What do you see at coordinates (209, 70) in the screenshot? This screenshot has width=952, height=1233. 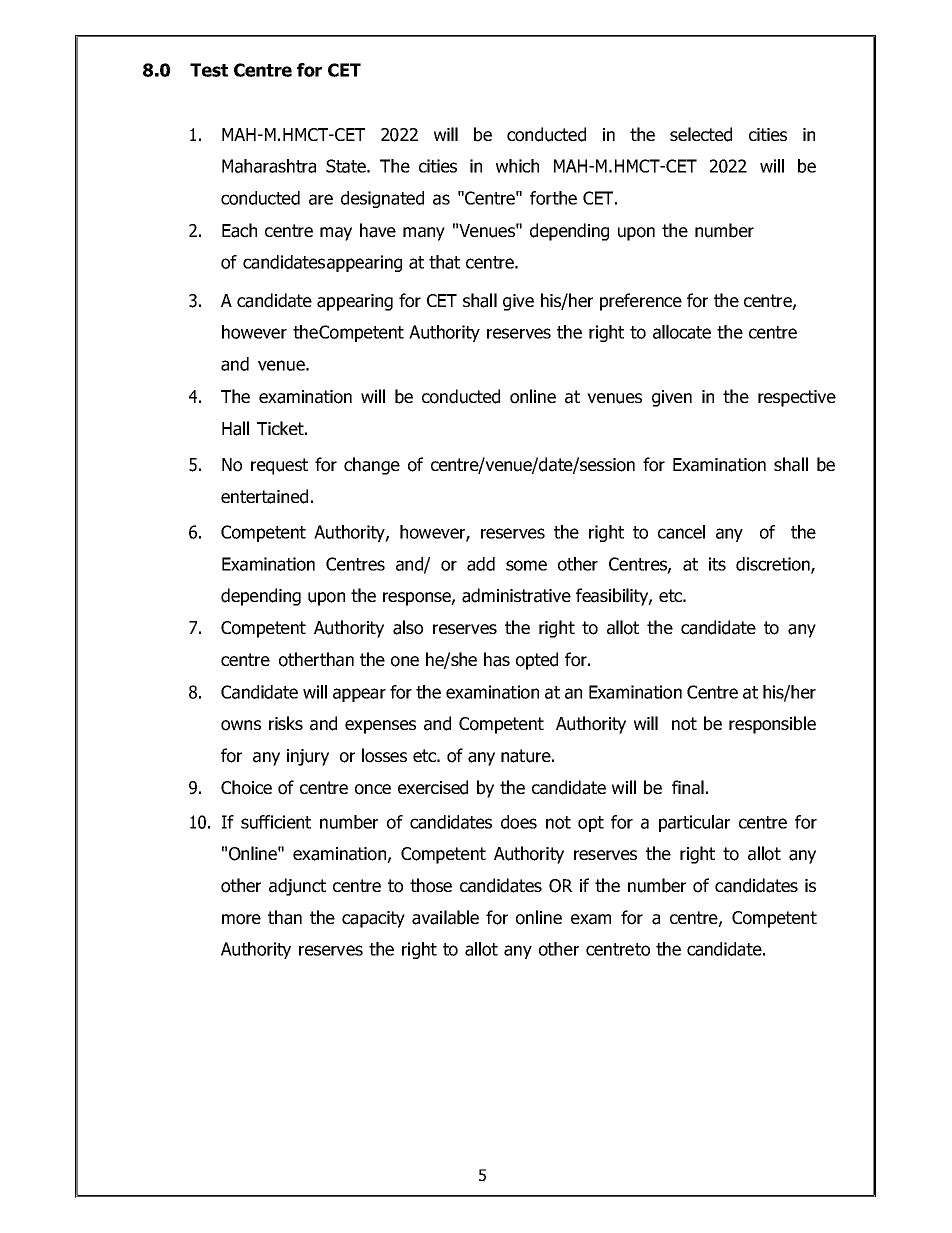 I see `Test` at bounding box center [209, 70].
